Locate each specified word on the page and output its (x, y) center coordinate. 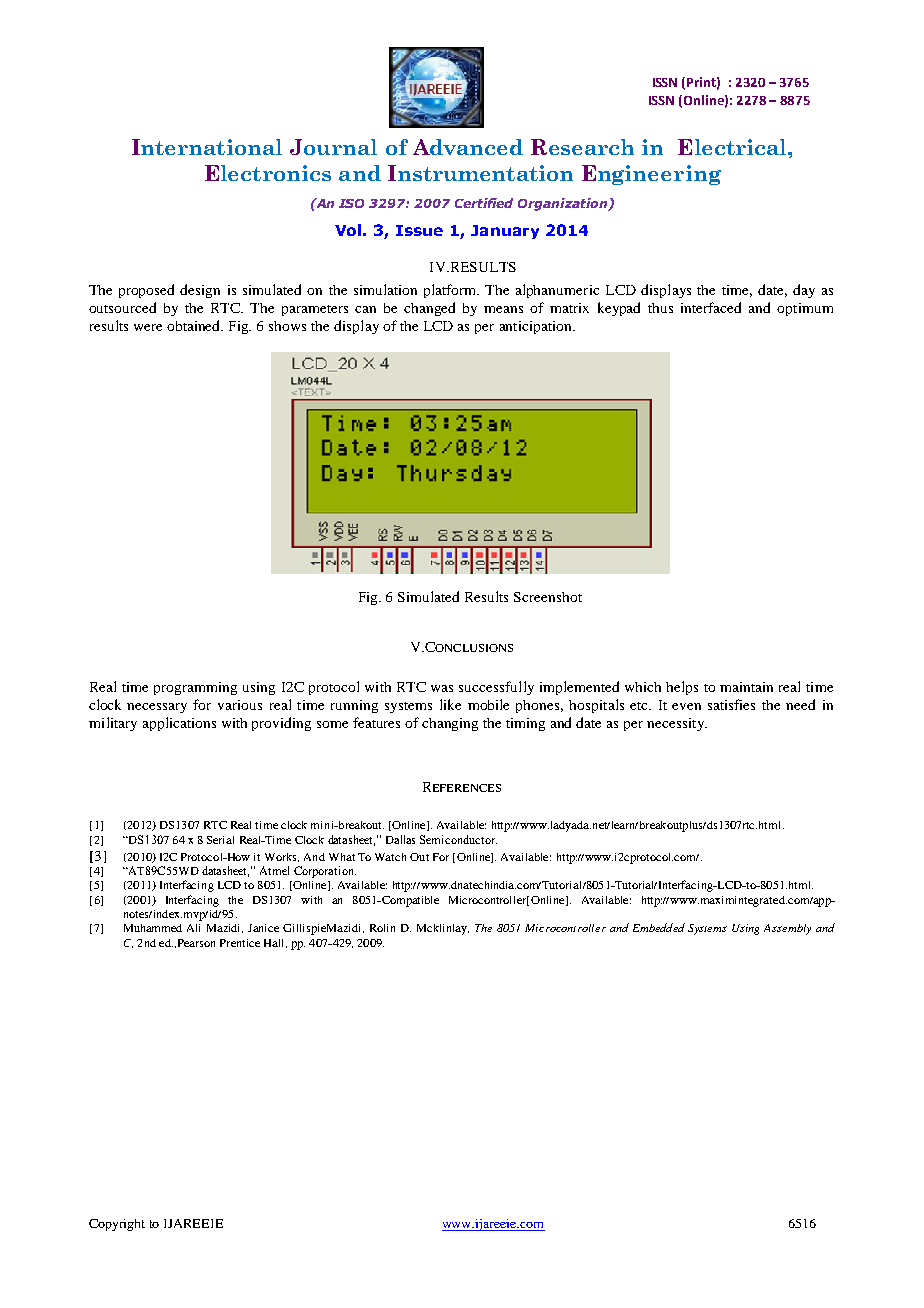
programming (195, 688)
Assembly (787, 929)
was (442, 688)
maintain (746, 687)
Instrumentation (480, 173)
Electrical (733, 147)
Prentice (240, 943)
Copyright (117, 1225)
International (207, 147)
